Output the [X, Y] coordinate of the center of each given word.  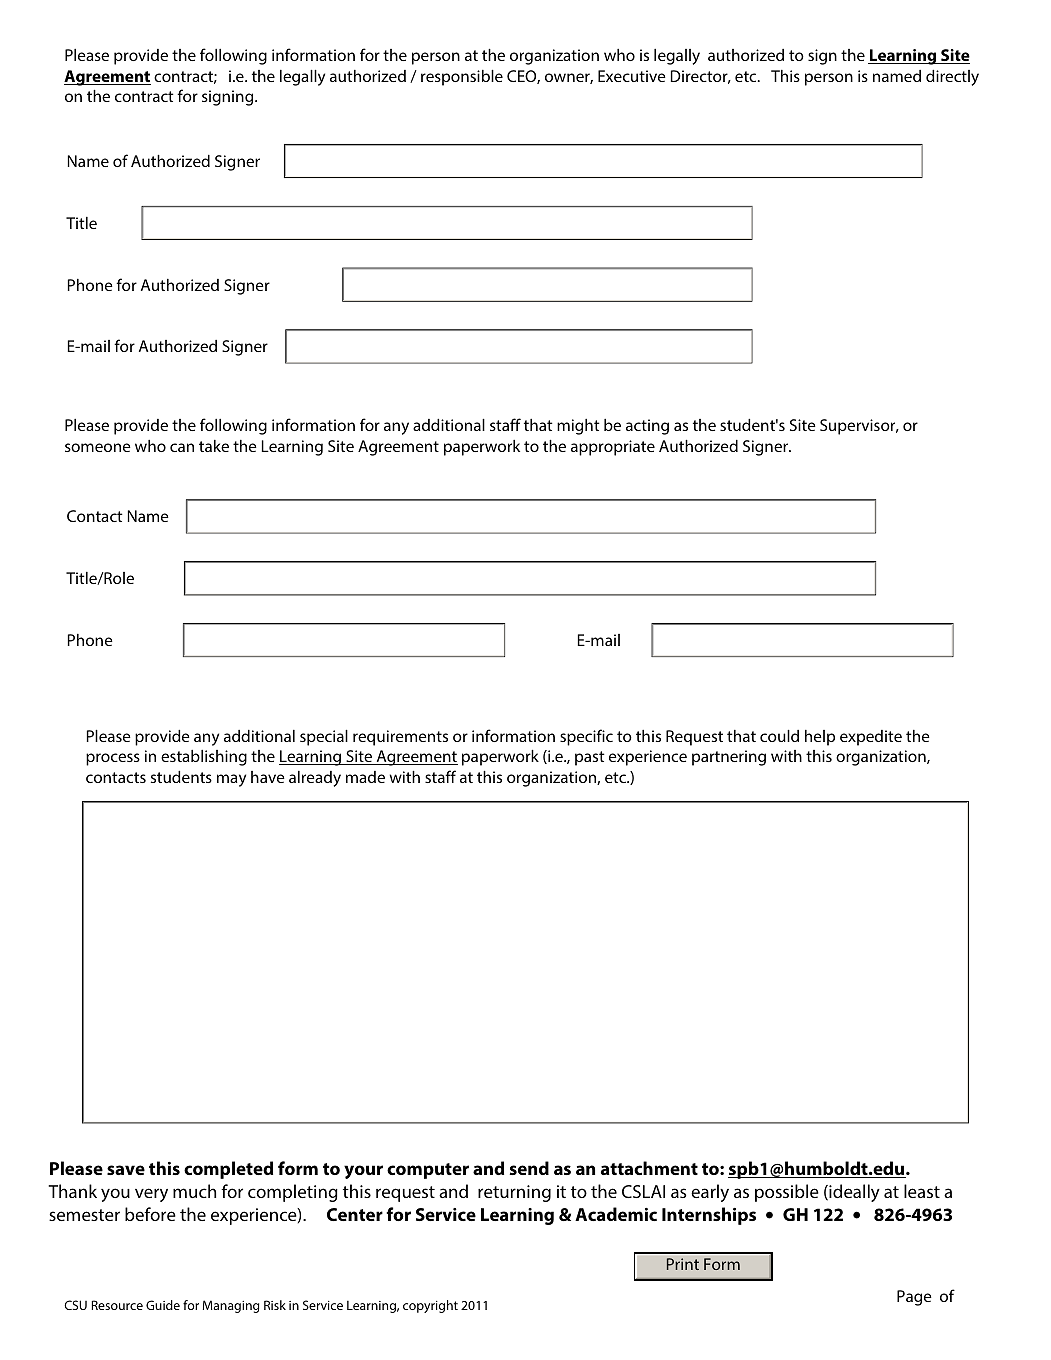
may [231, 780]
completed [228, 1170]
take [214, 446]
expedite [871, 738]
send [529, 1168]
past [590, 758]
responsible [462, 78]
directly [952, 78]
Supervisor [859, 427]
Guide [163, 1305]
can [182, 447]
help [820, 738]
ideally [853, 1193]
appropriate [613, 448]
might [578, 427]
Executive [632, 76]
